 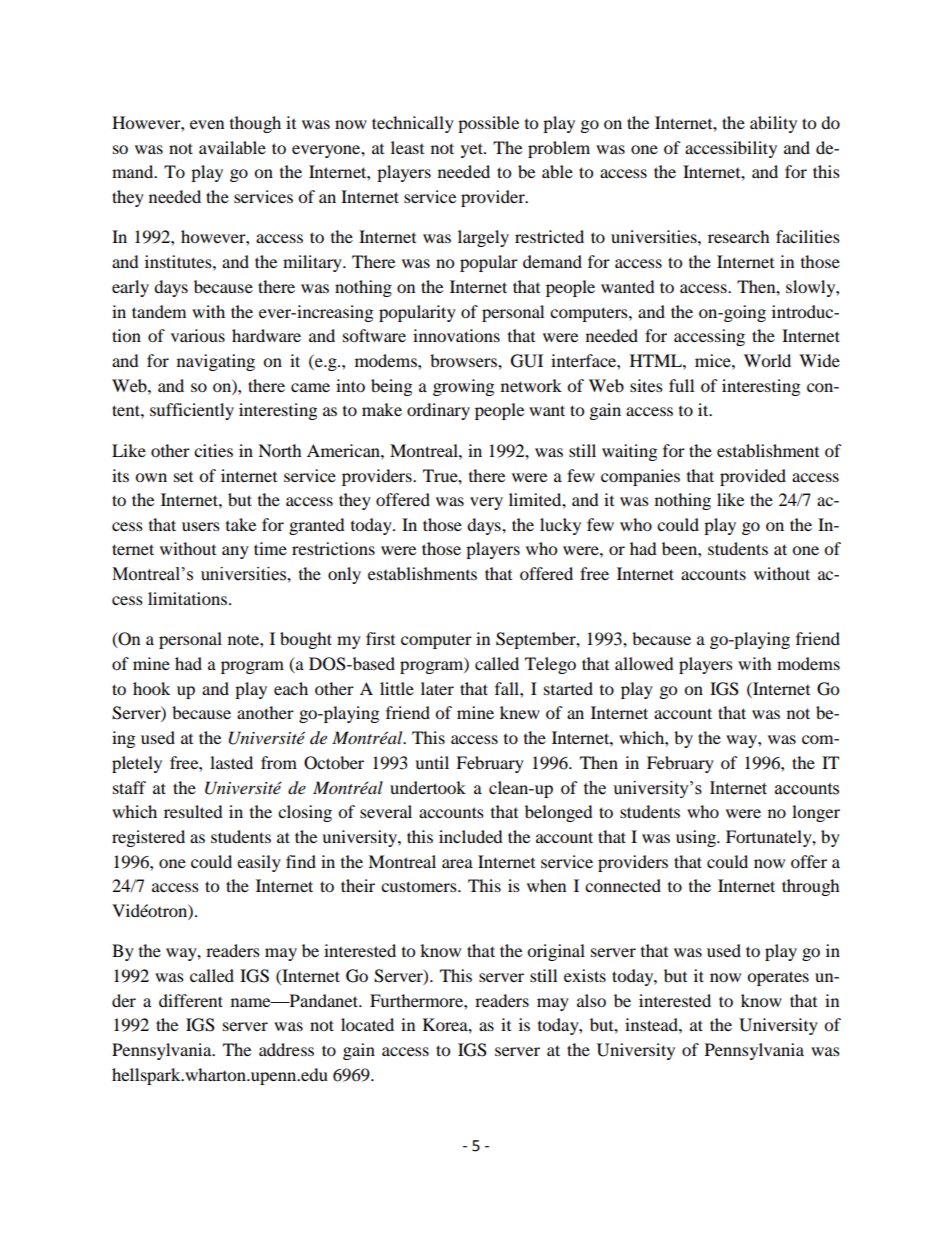 What do you see at coordinates (191, 1000) in the screenshot?
I see `different` at bounding box center [191, 1000].
